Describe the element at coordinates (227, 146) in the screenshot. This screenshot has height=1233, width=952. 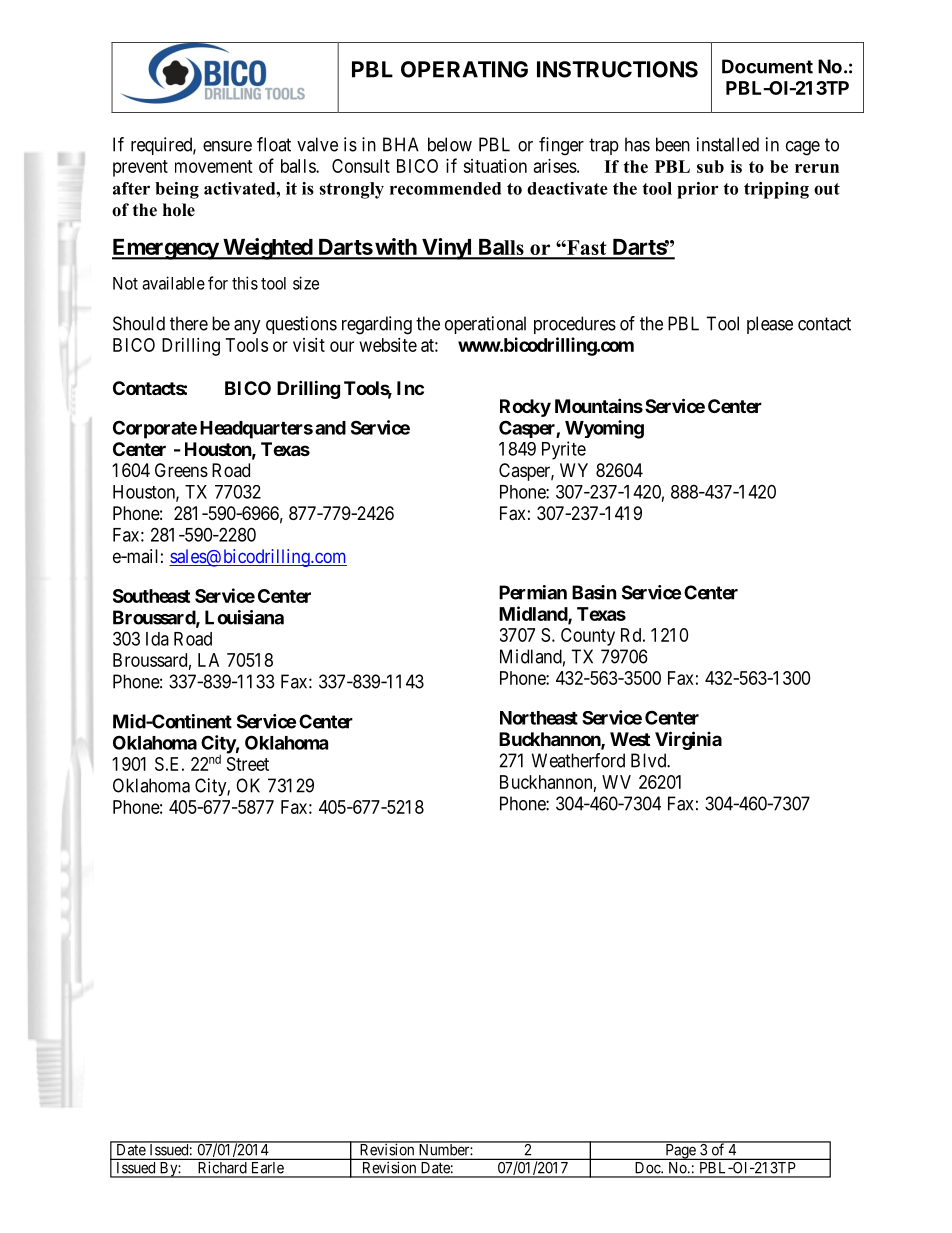
I see `ensure` at that location.
